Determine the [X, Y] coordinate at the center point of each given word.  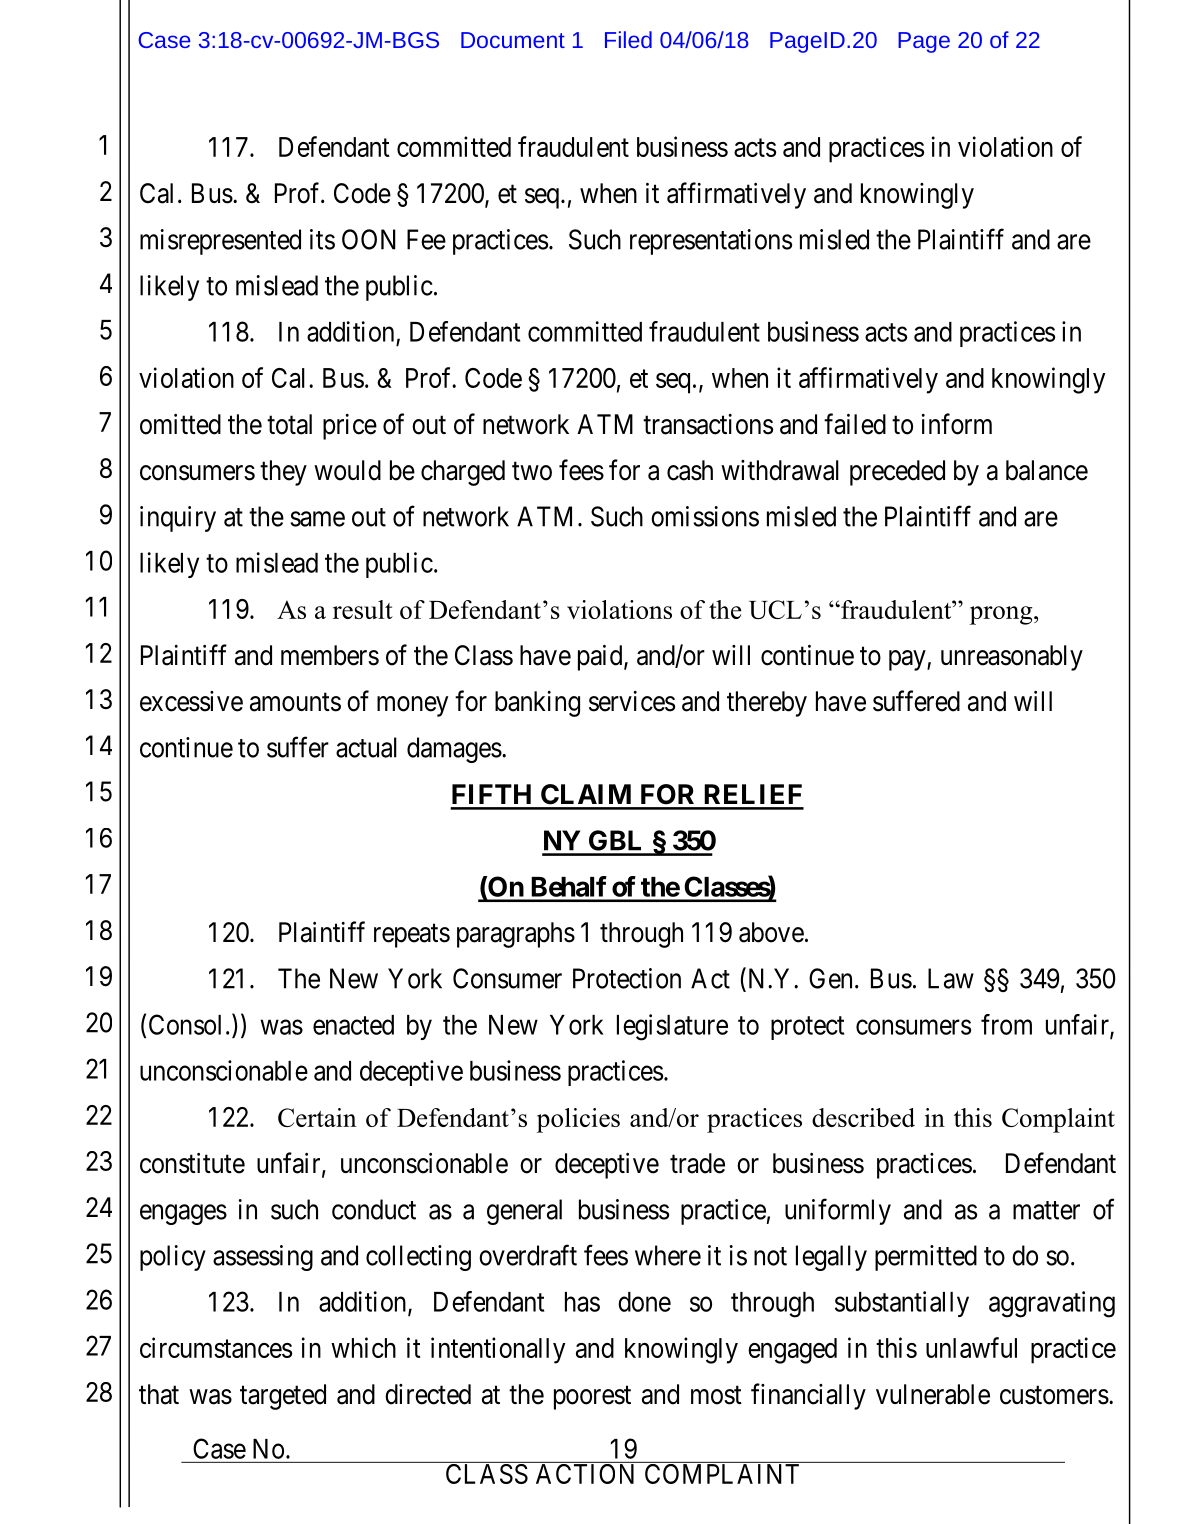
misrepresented [220, 242]
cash [690, 470]
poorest [592, 1398]
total [289, 424]
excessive [191, 701]
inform [957, 424]
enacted [353, 1025]
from [1006, 1024]
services [632, 701]
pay [908, 660]
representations [711, 242]
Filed [628, 39]
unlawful [971, 1347]
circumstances [216, 1347]
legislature [672, 1027]
